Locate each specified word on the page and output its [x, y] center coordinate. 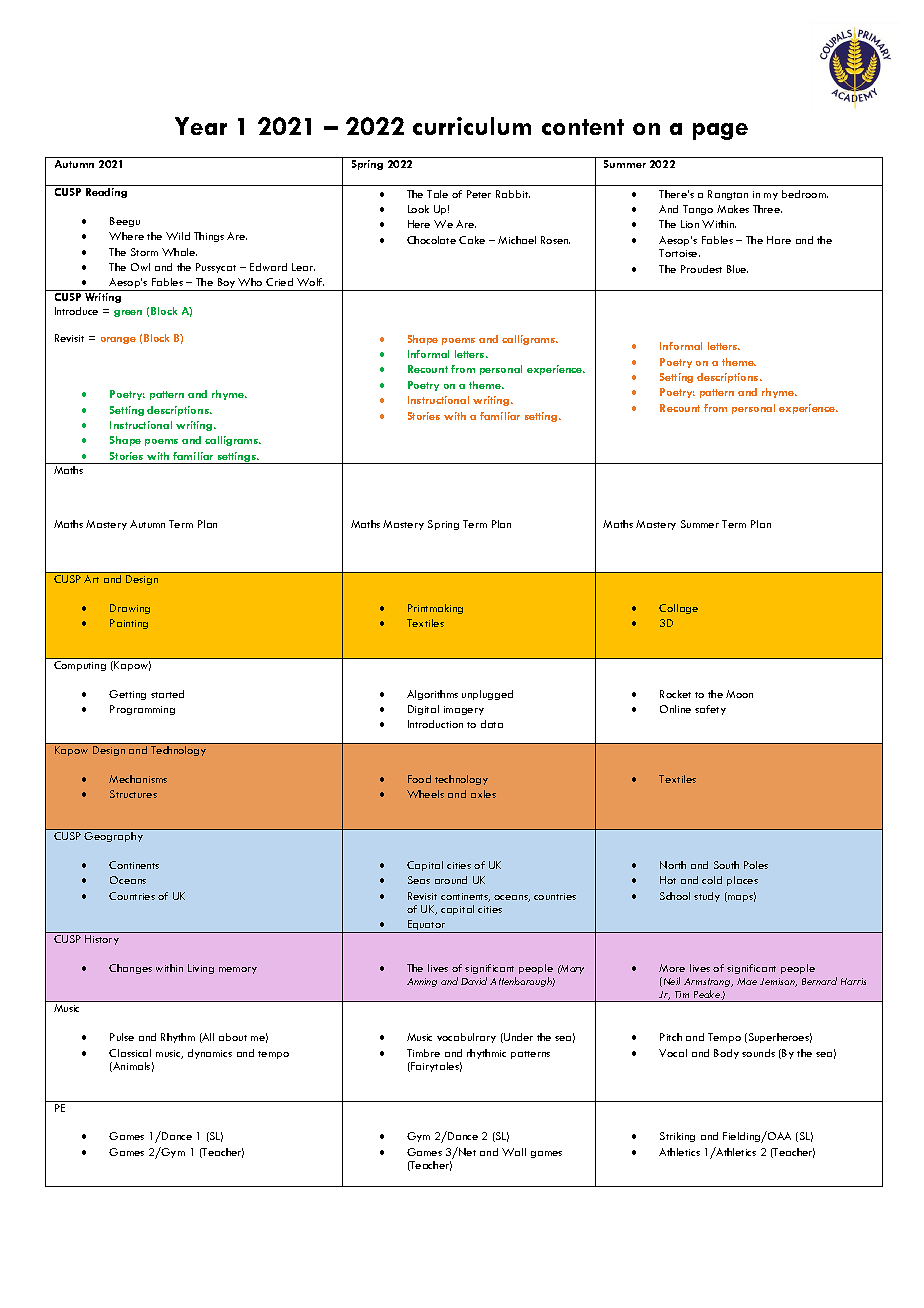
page [720, 131]
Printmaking [435, 609]
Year [201, 126]
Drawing [130, 609]
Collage [678, 609]
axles [483, 794]
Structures [133, 794]
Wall [514, 1152]
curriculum [472, 126]
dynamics [210, 1054]
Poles [756, 865]
